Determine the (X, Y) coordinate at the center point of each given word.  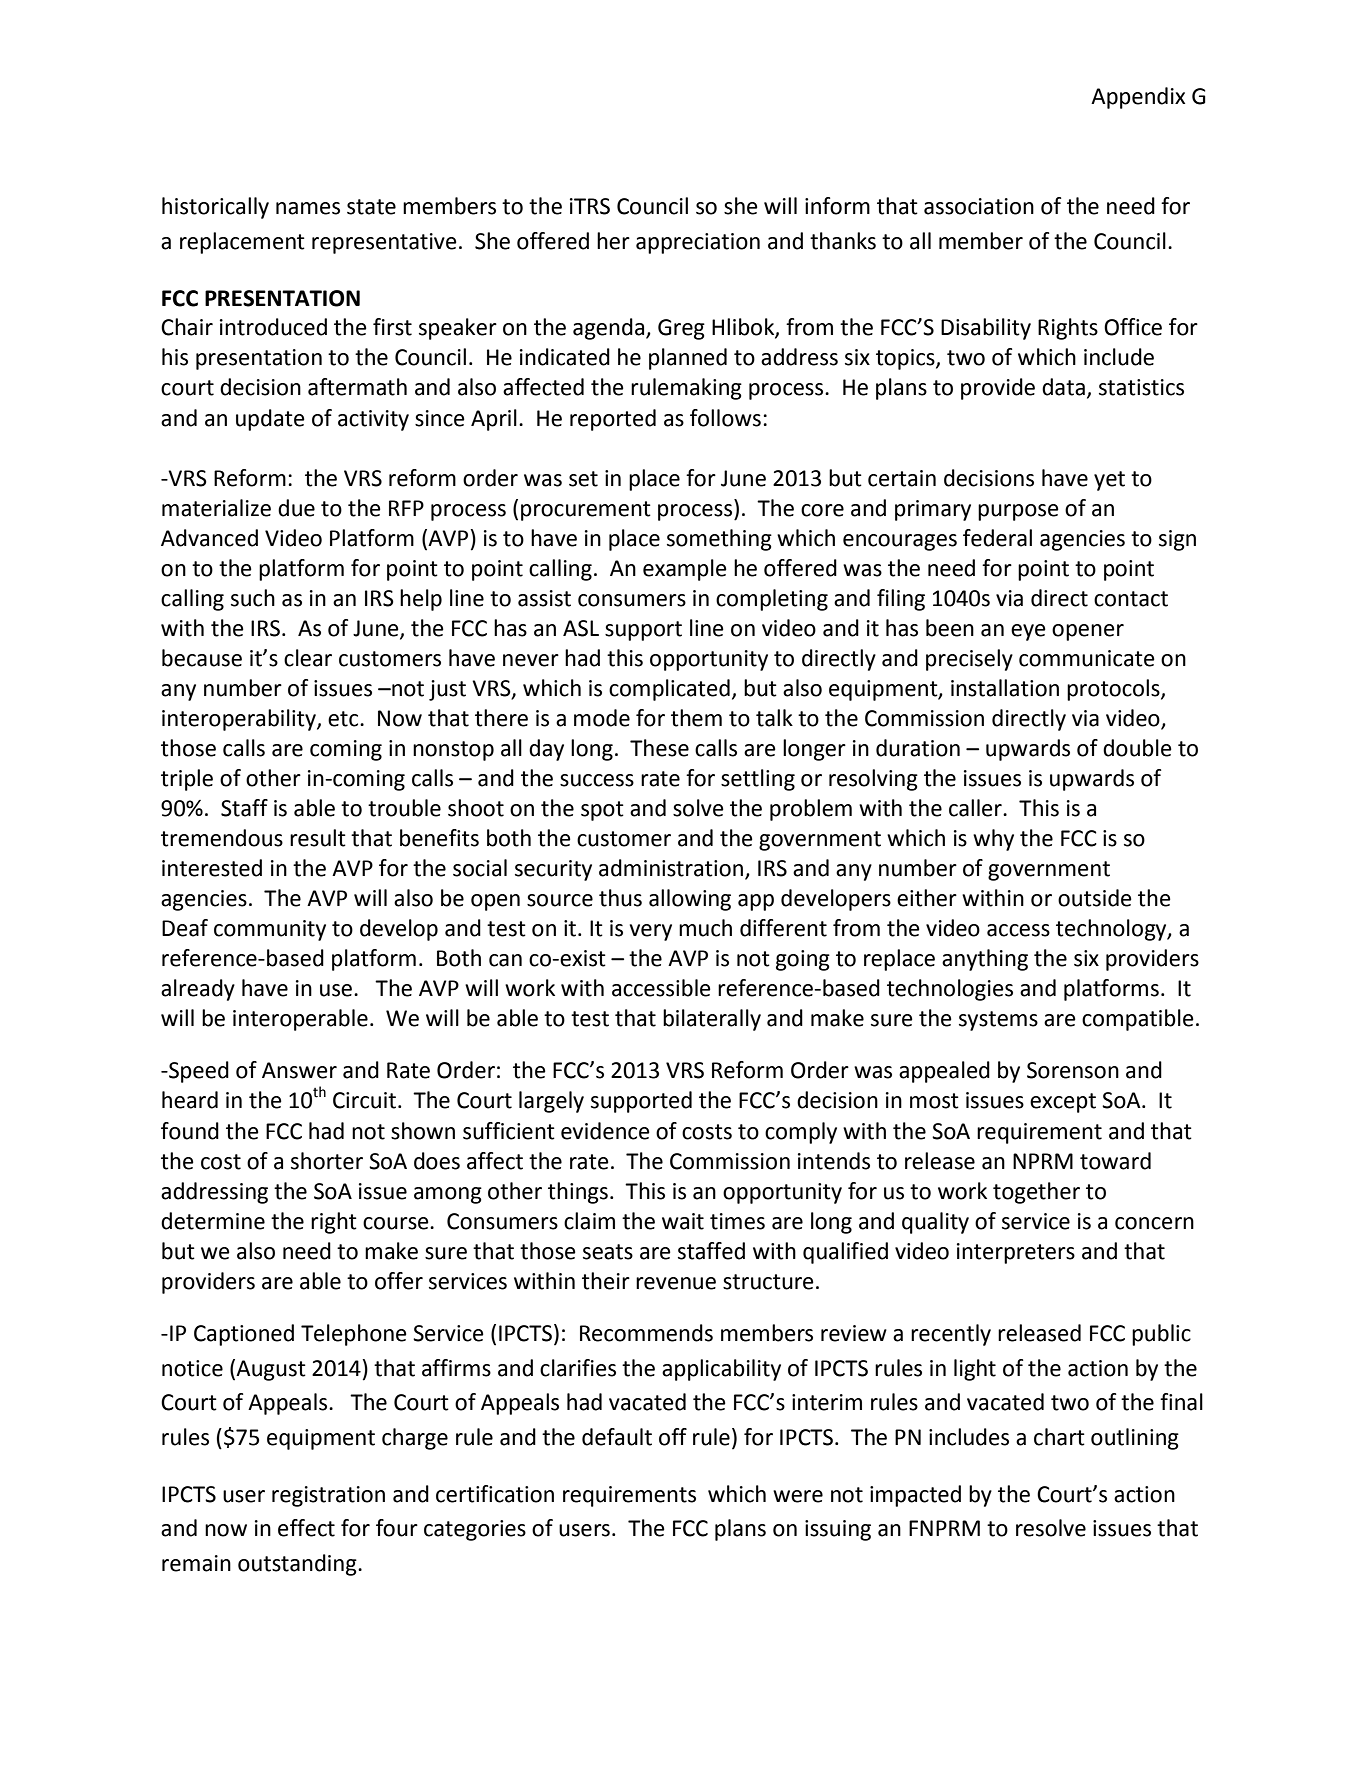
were (798, 1496)
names (308, 208)
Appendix (1138, 98)
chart (1059, 1437)
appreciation (698, 243)
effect (306, 1528)
